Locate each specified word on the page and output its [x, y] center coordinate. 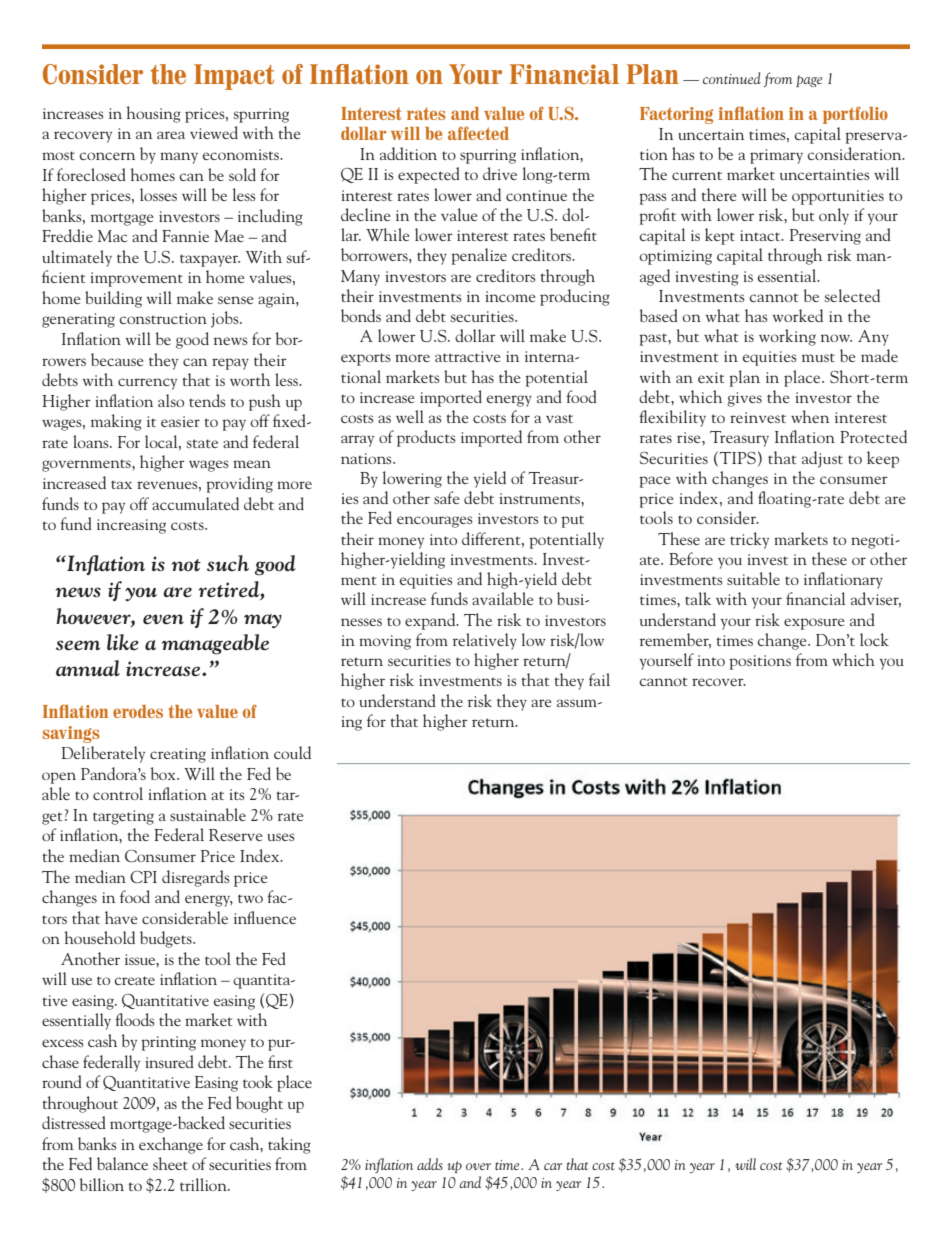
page [809, 81]
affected [478, 133]
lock [874, 639]
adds [430, 1164]
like [123, 642]
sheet [170, 1163]
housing [153, 114]
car [553, 1166]
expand [431, 621]
